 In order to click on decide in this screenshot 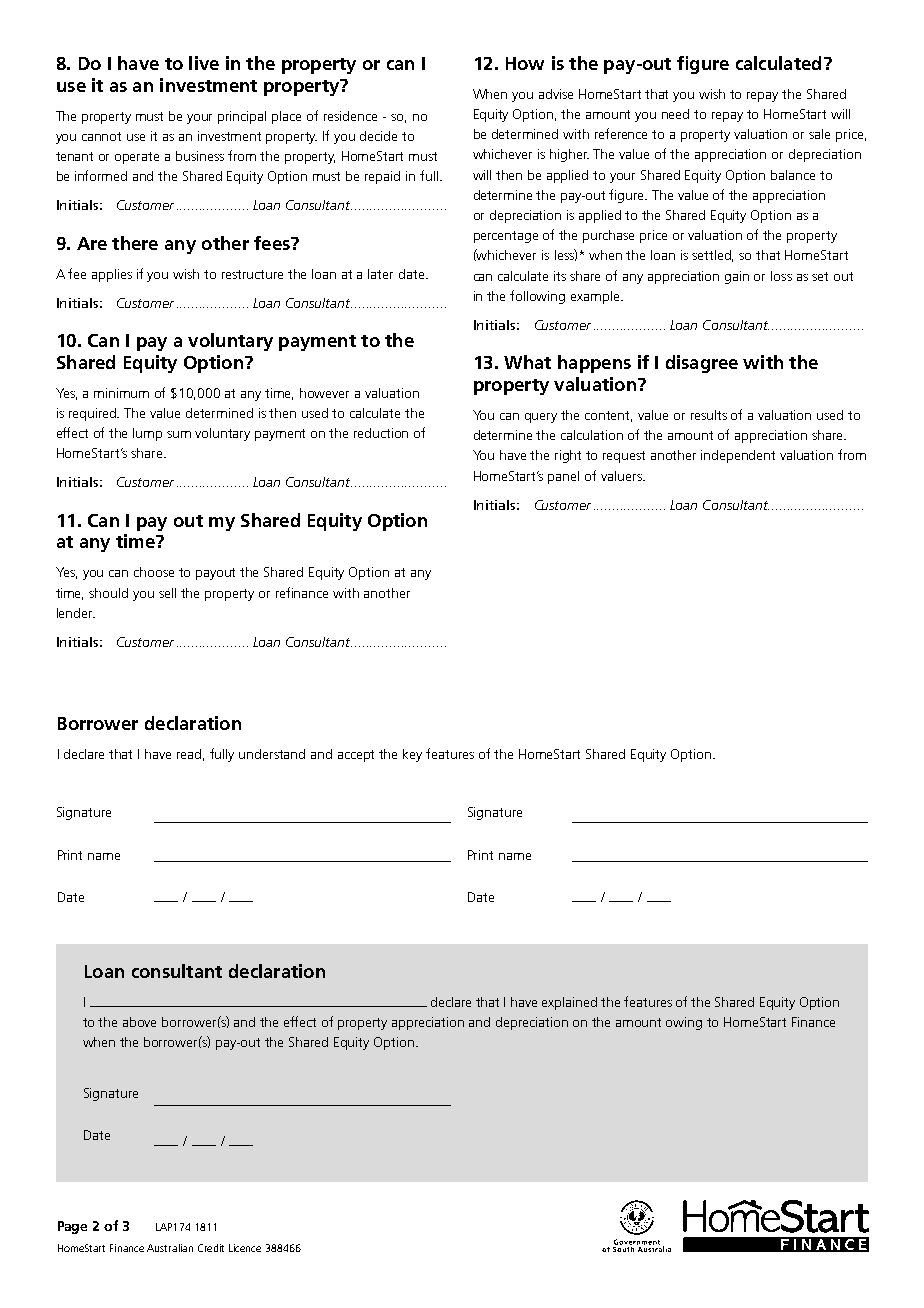, I will do `click(378, 136)`.
